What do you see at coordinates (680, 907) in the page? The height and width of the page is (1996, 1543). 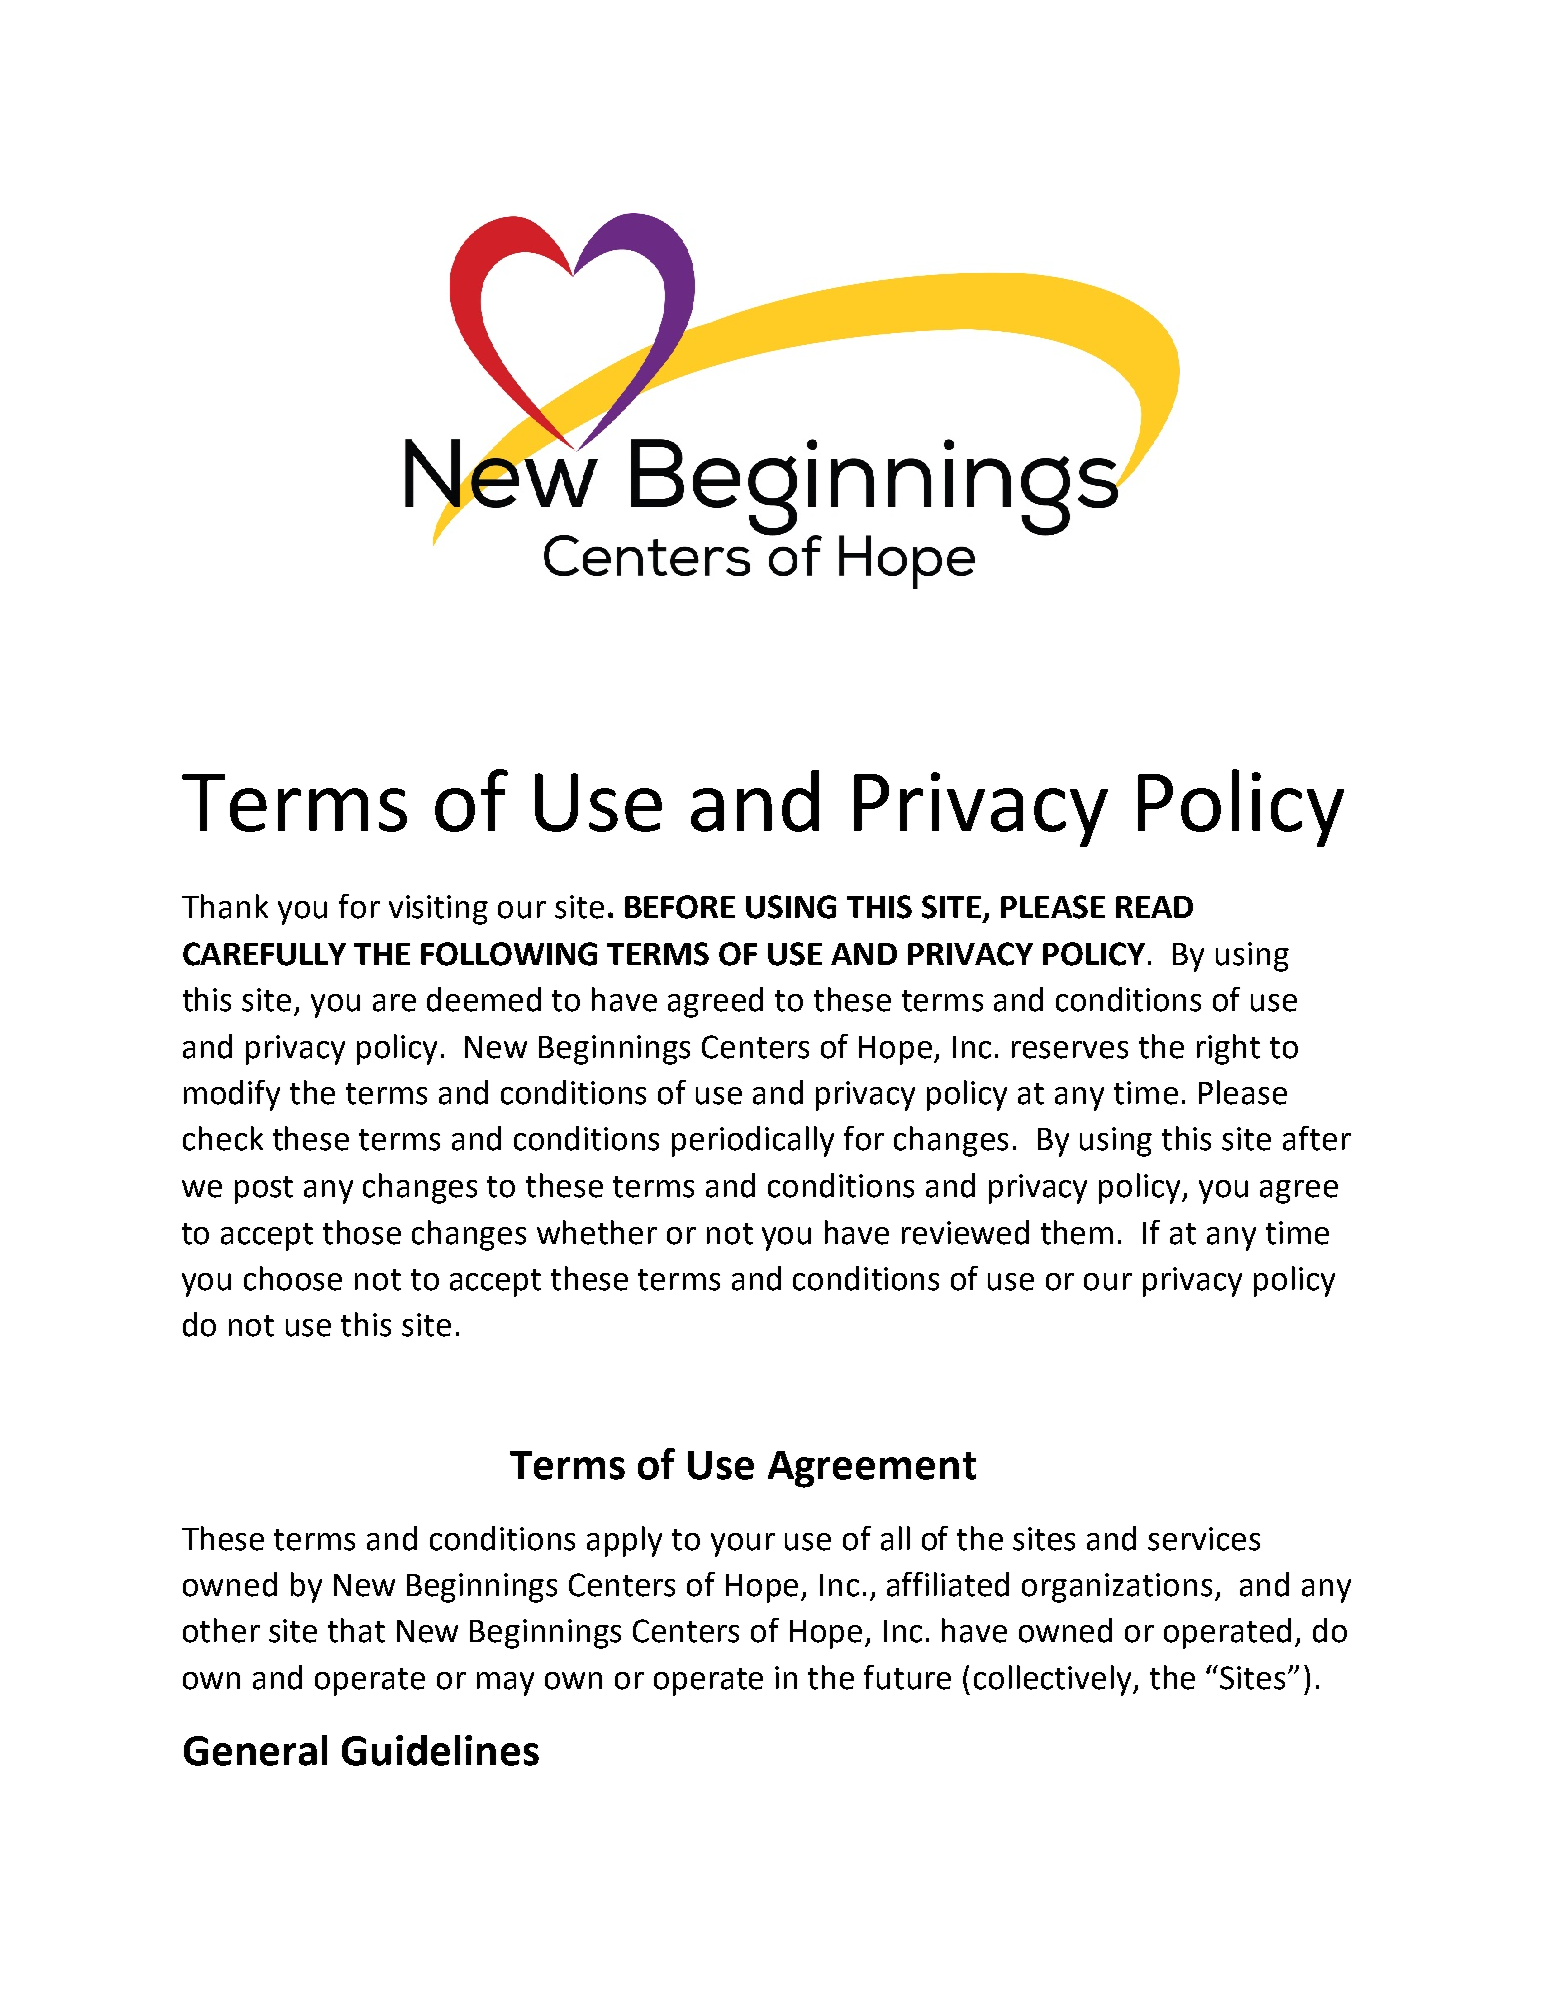 I see `BEFORE` at bounding box center [680, 907].
